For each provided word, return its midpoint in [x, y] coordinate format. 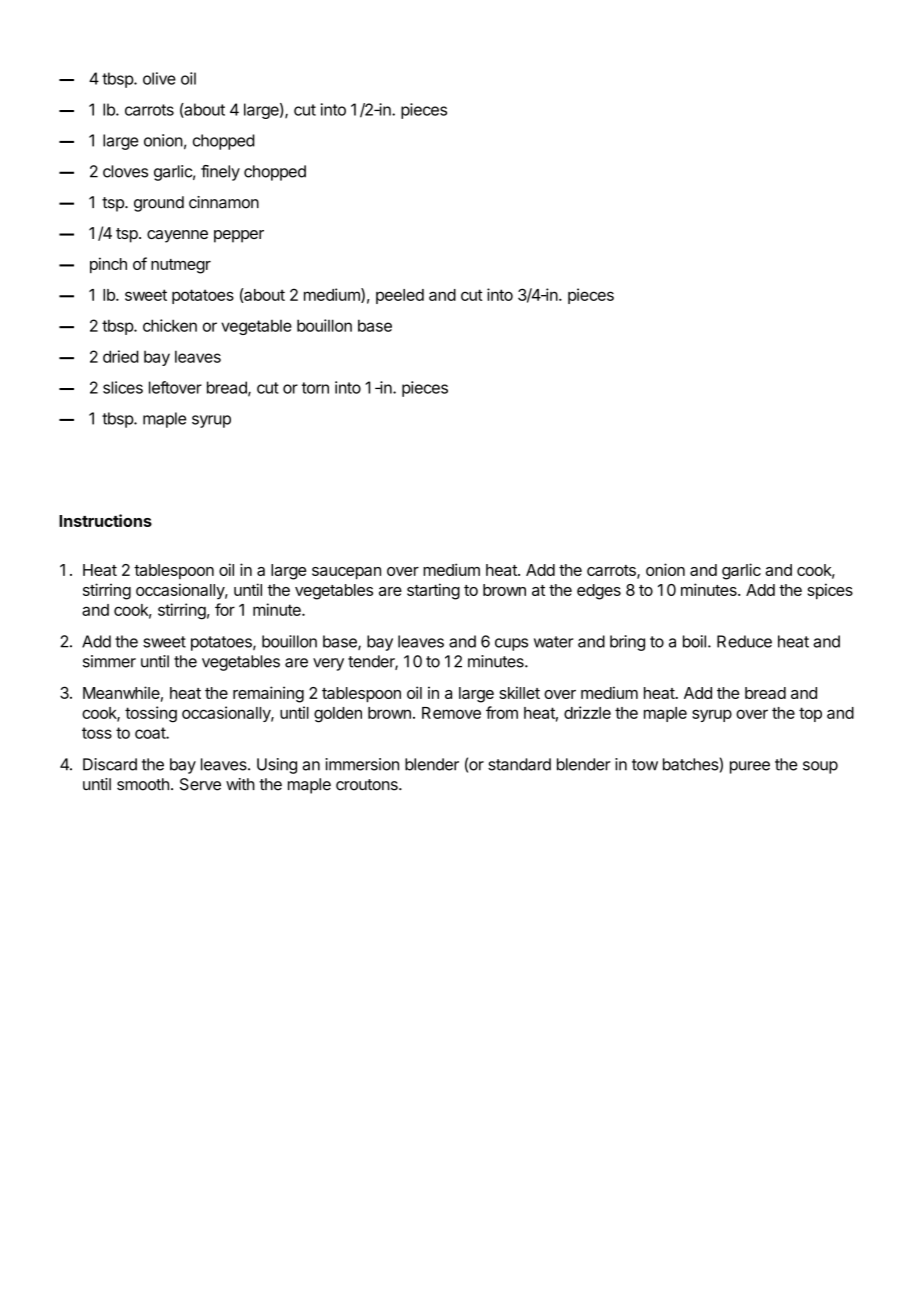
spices [830, 591]
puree [750, 767]
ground [159, 204]
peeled [400, 296]
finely [220, 173]
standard [519, 764]
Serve [200, 784]
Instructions [105, 520]
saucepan [346, 573]
